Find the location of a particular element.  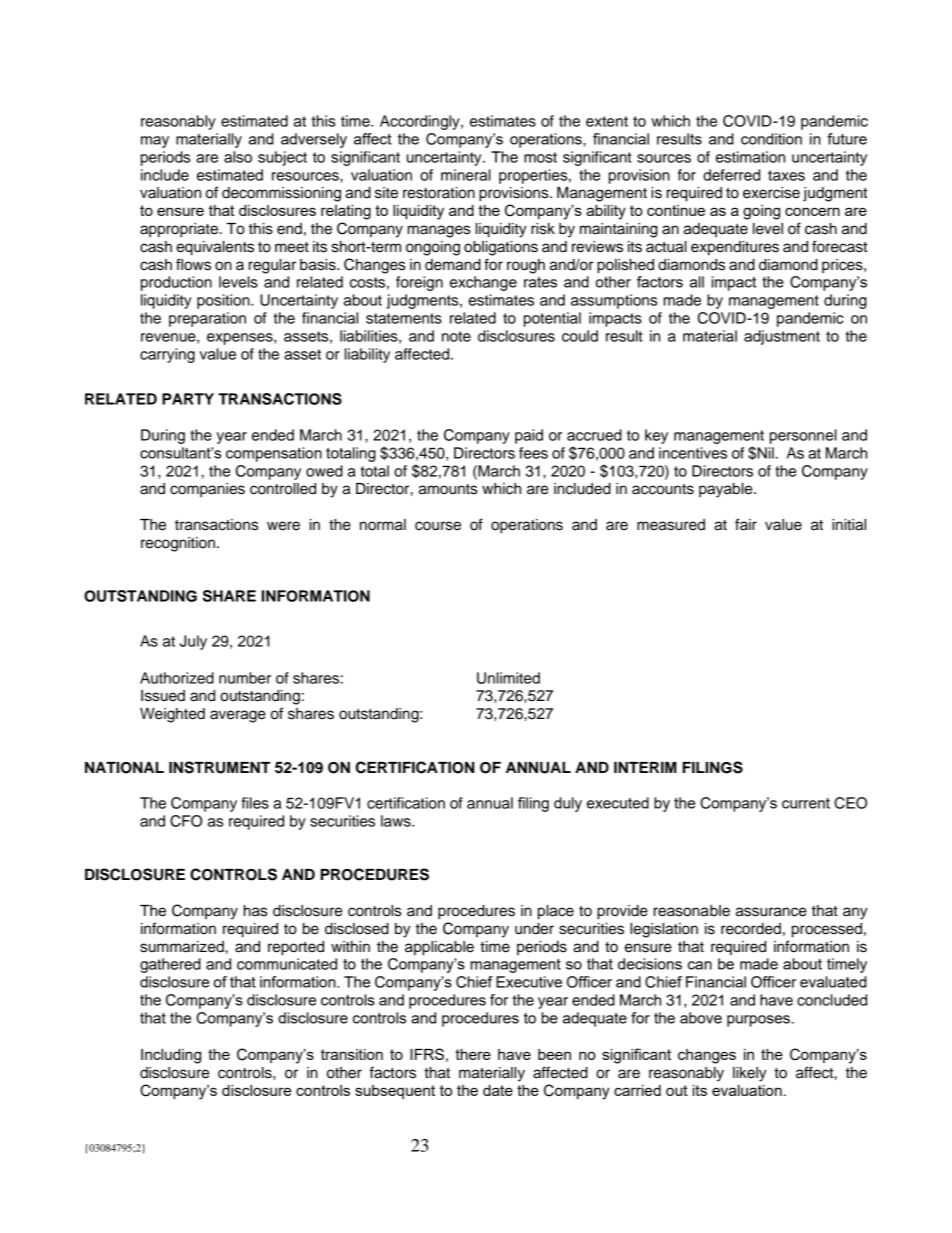

Including is located at coordinates (171, 1056).
